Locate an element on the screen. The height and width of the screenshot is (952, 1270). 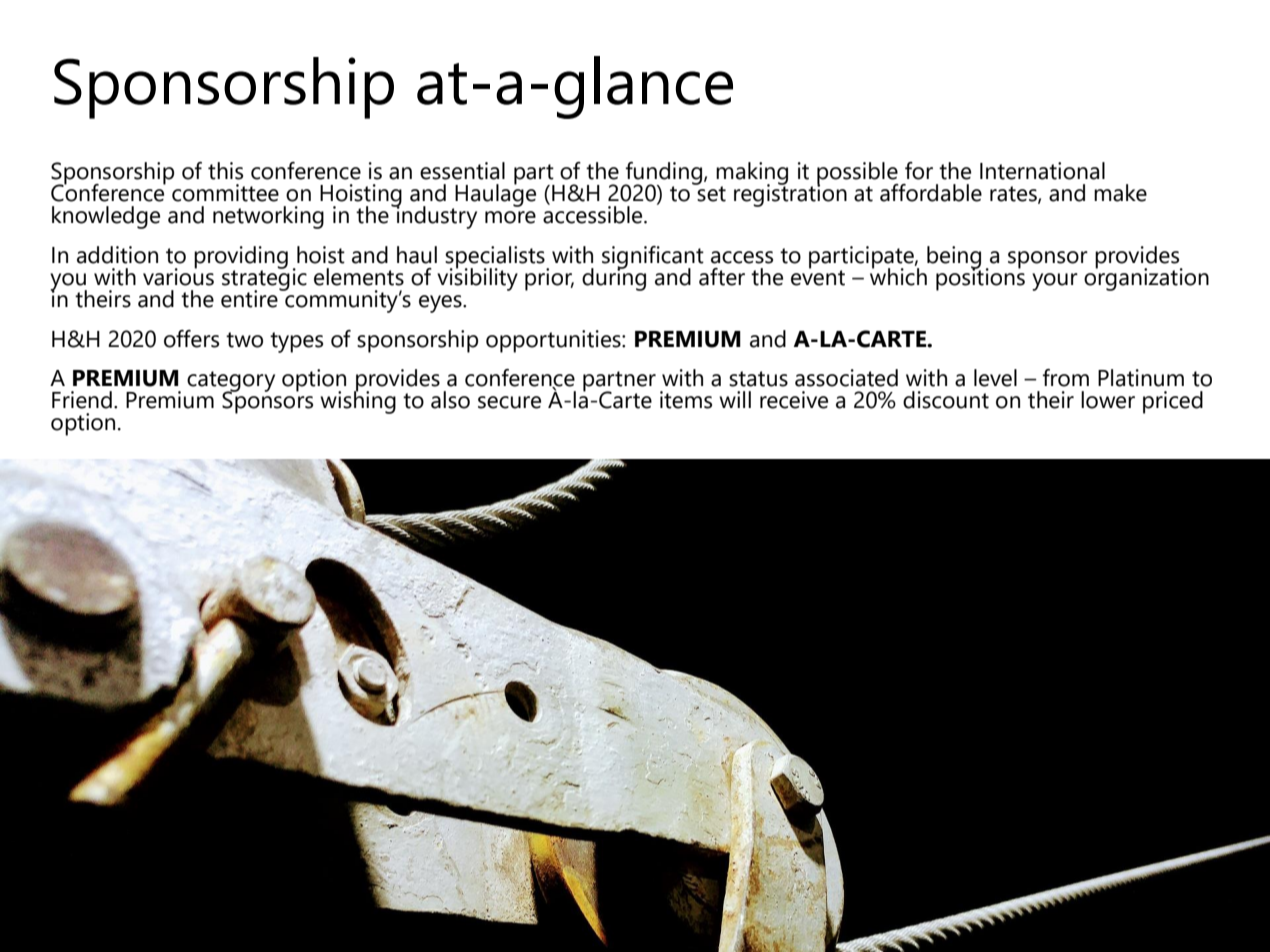
offers is located at coordinates (191, 339).
